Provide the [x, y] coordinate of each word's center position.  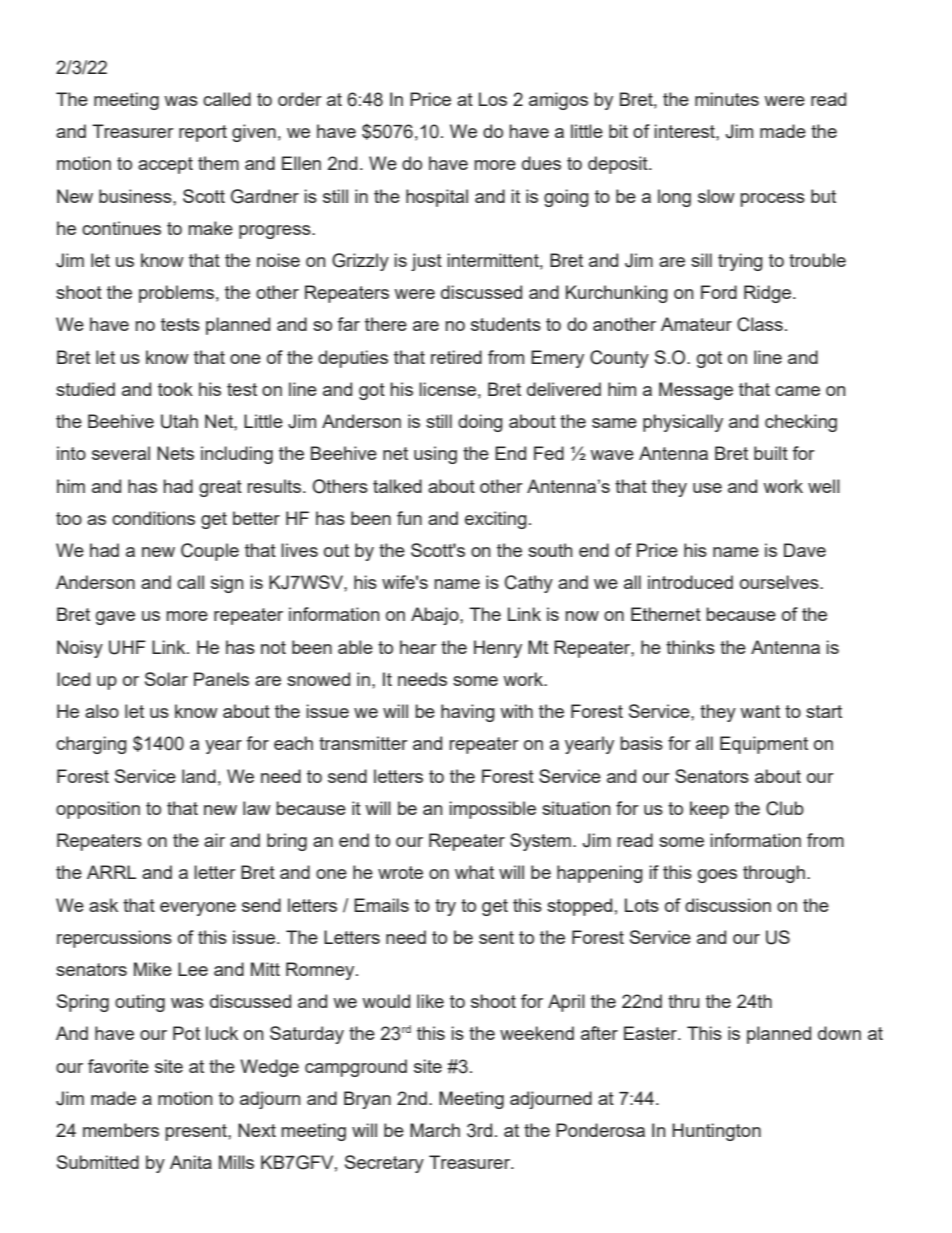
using [435, 455]
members [121, 1130]
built [771, 453]
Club [785, 808]
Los [493, 99]
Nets [175, 453]
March [435, 1130]
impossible [493, 810]
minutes [727, 99]
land [199, 776]
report [203, 133]
